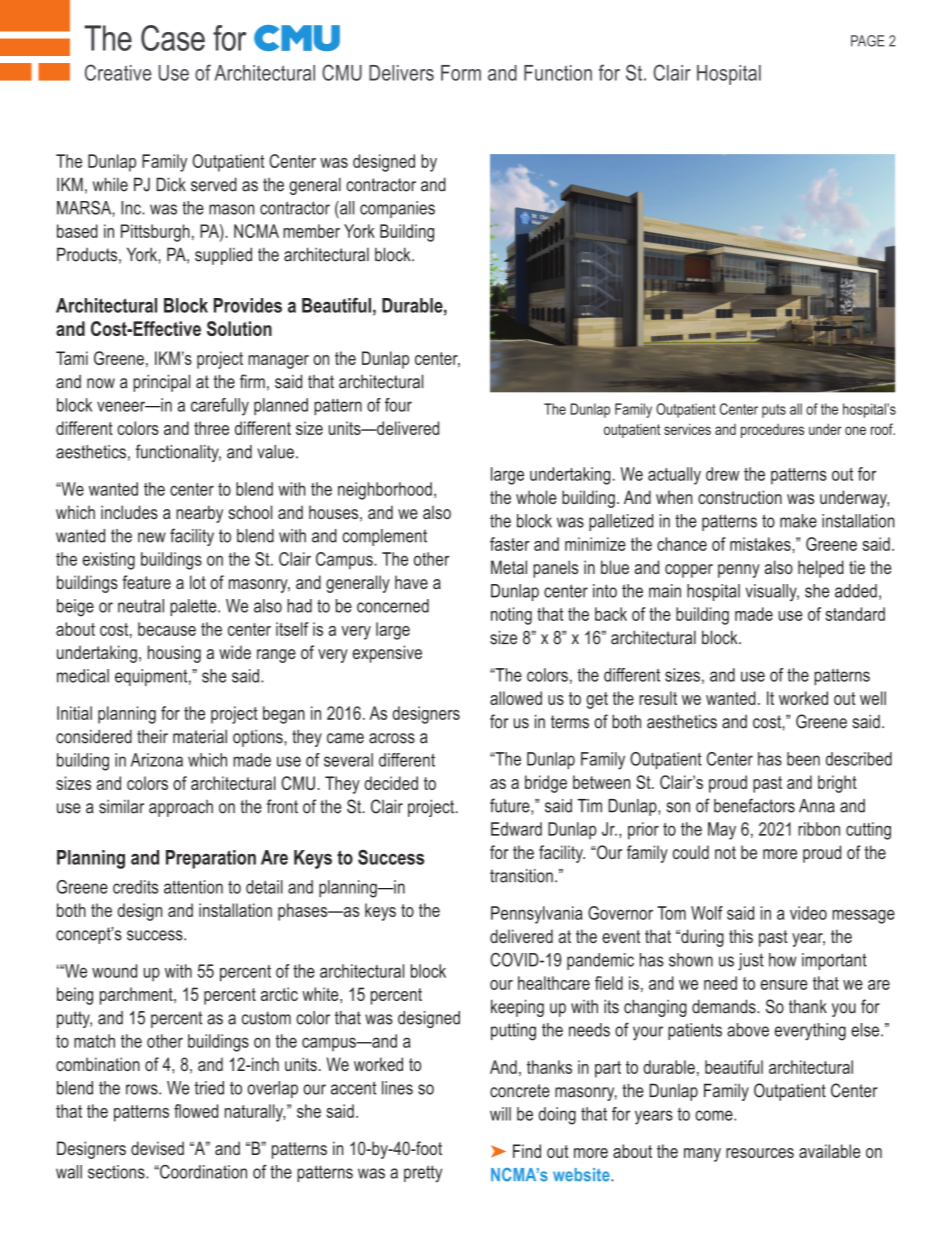  What do you see at coordinates (157, 1148) in the page?
I see `devised` at bounding box center [157, 1148].
